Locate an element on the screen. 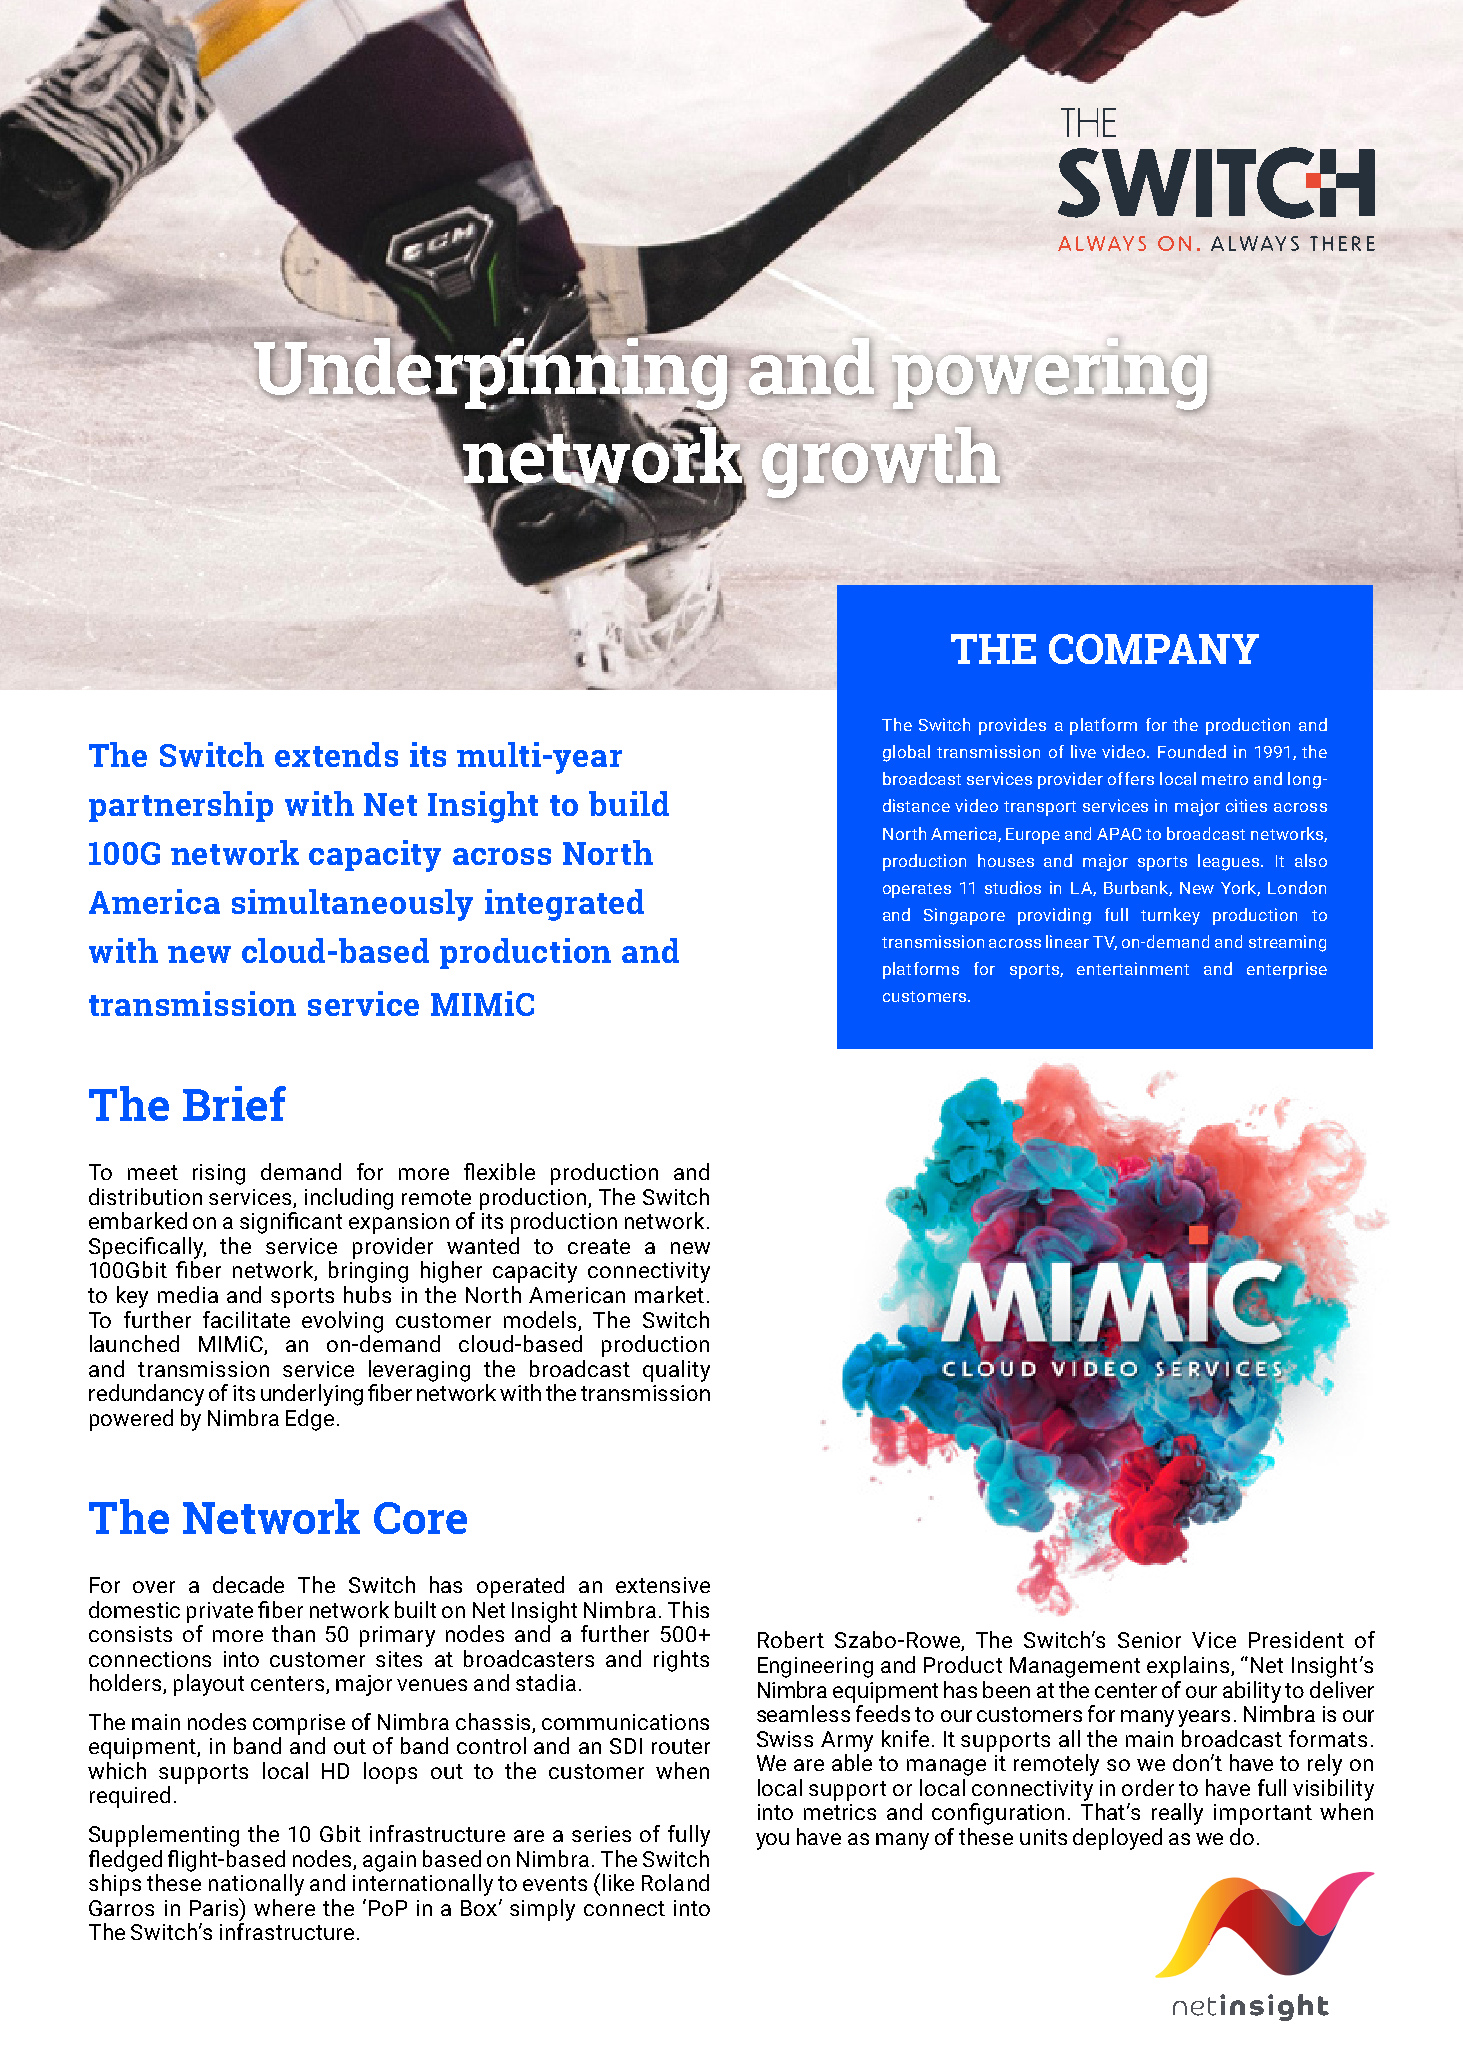 This screenshot has width=1463, height=2069. partnership is located at coordinates (181, 806).
